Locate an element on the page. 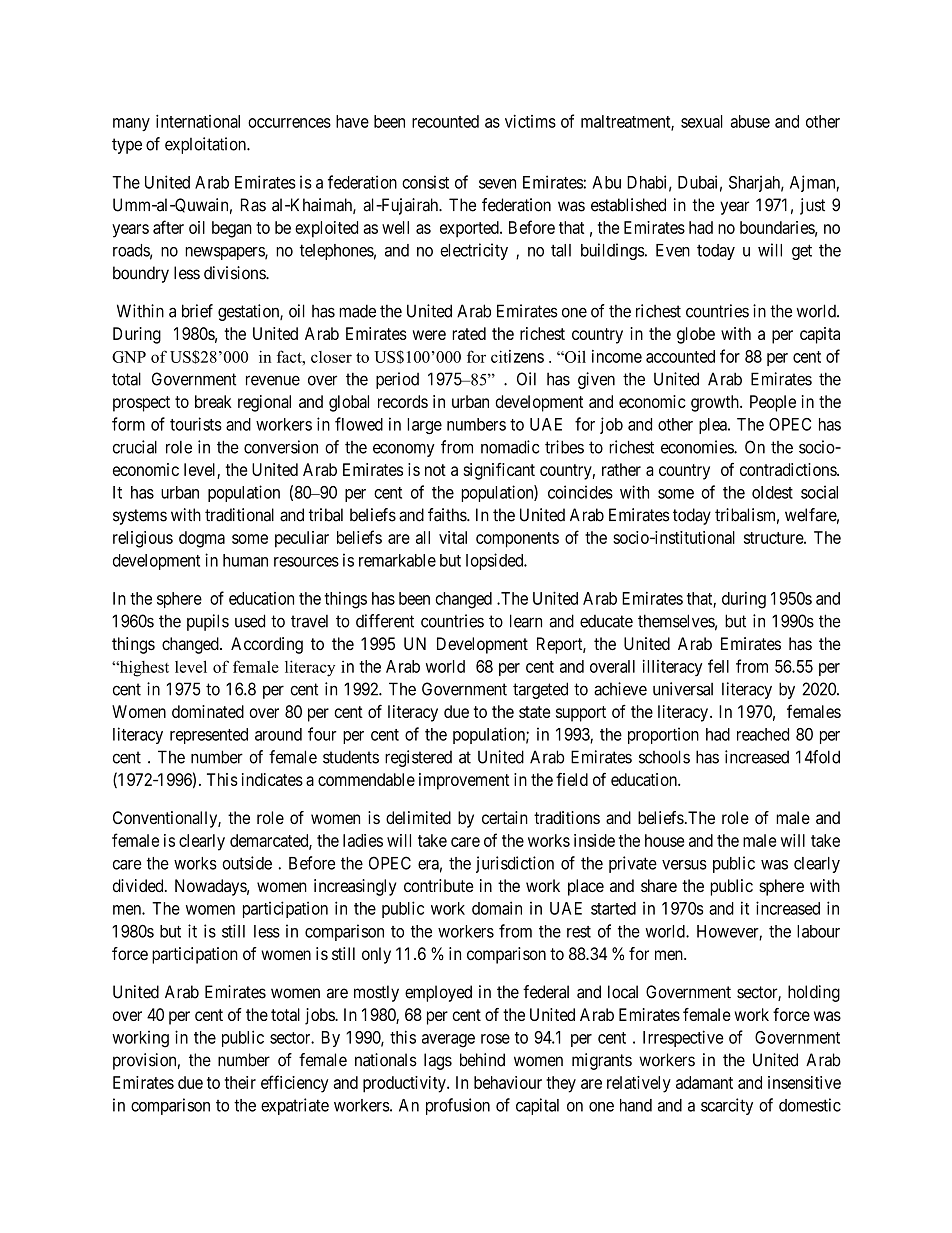 The width and height of the image is (952, 1233). versus is located at coordinates (684, 865).
